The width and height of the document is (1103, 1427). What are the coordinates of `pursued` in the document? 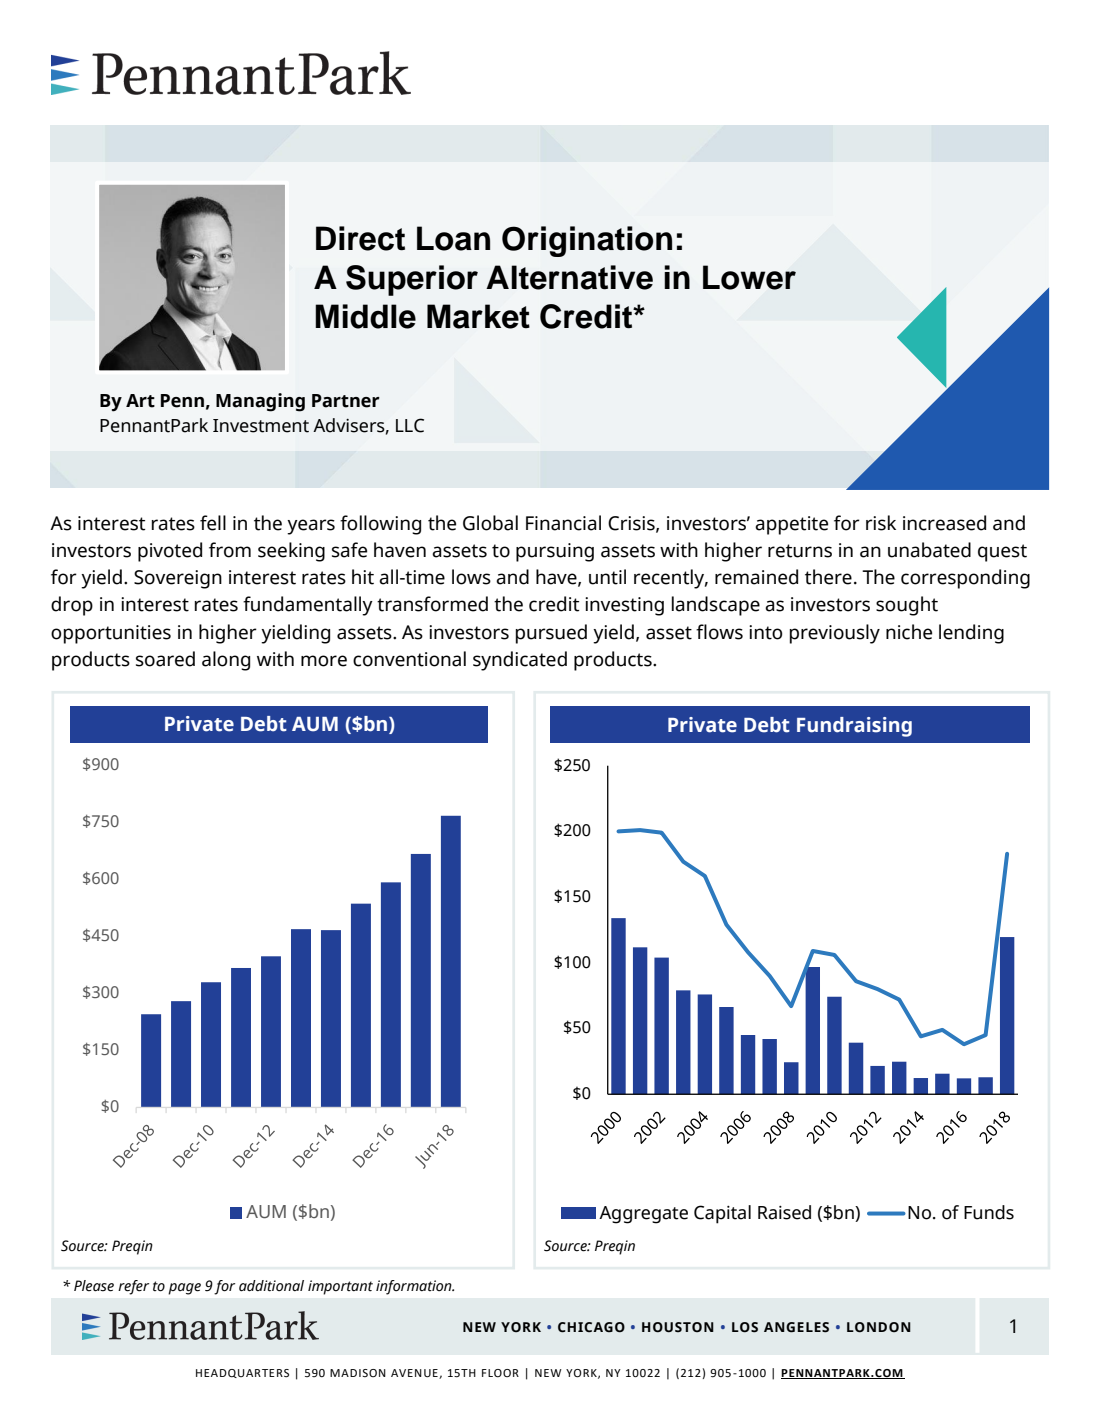 It's located at (551, 634).
